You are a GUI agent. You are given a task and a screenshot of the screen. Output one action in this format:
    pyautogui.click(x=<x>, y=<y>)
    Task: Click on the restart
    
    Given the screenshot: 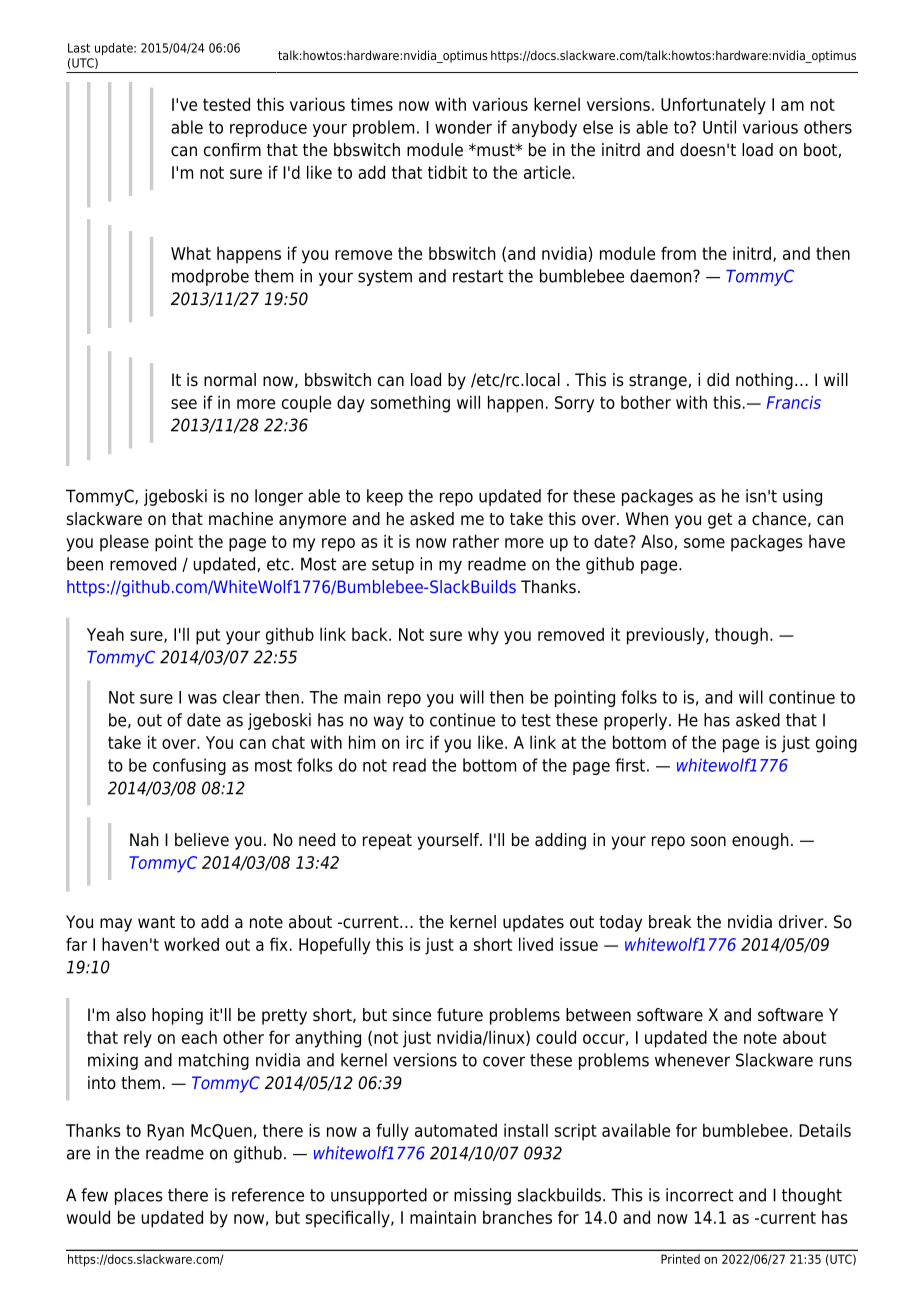 What is the action you would take?
    pyautogui.click(x=478, y=276)
